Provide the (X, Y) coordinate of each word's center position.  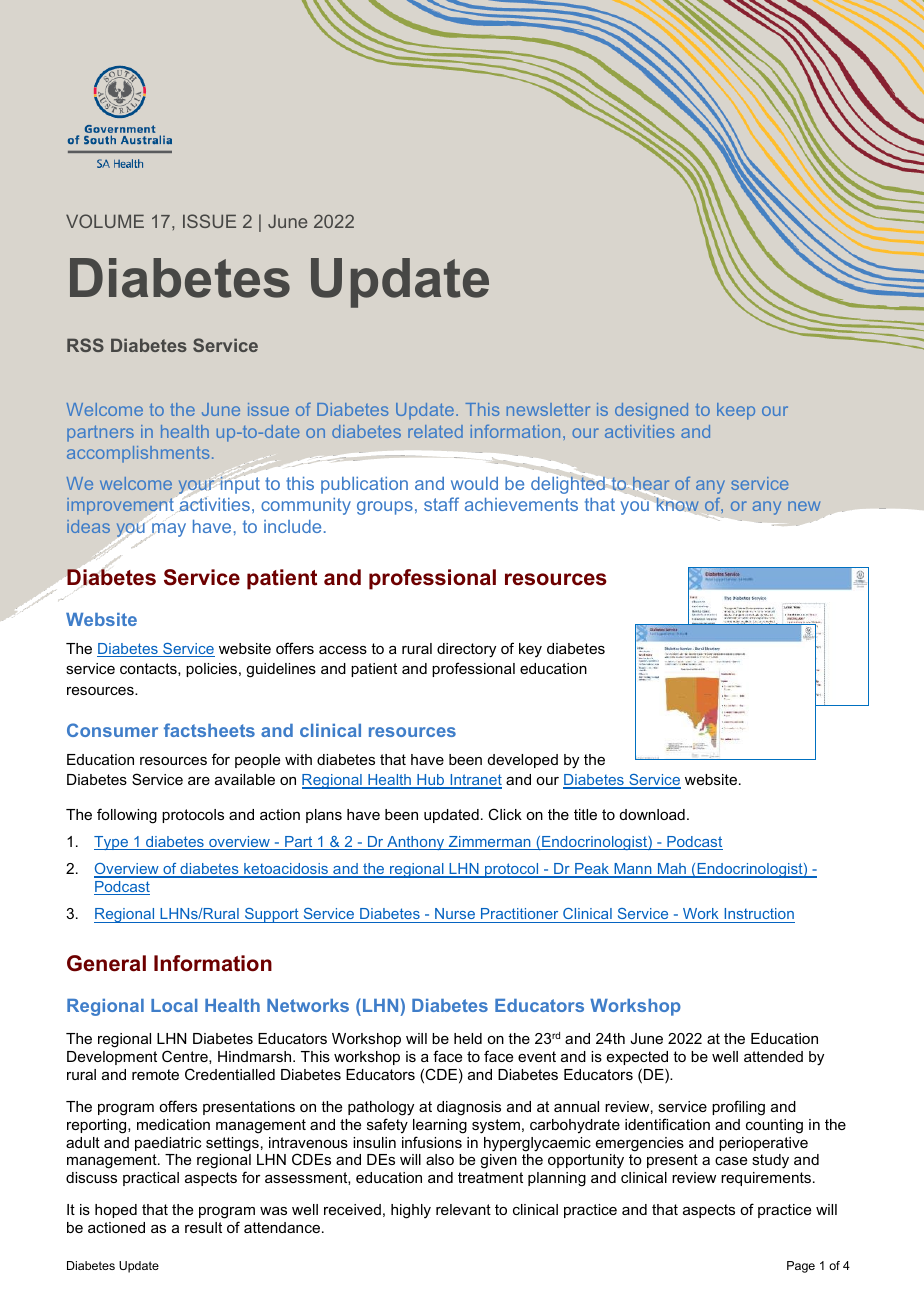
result (203, 1227)
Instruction (758, 915)
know (676, 504)
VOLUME (105, 221)
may (169, 530)
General (106, 963)
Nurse (455, 915)
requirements (766, 1179)
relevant (463, 1209)
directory (466, 650)
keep (736, 411)
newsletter (548, 409)
